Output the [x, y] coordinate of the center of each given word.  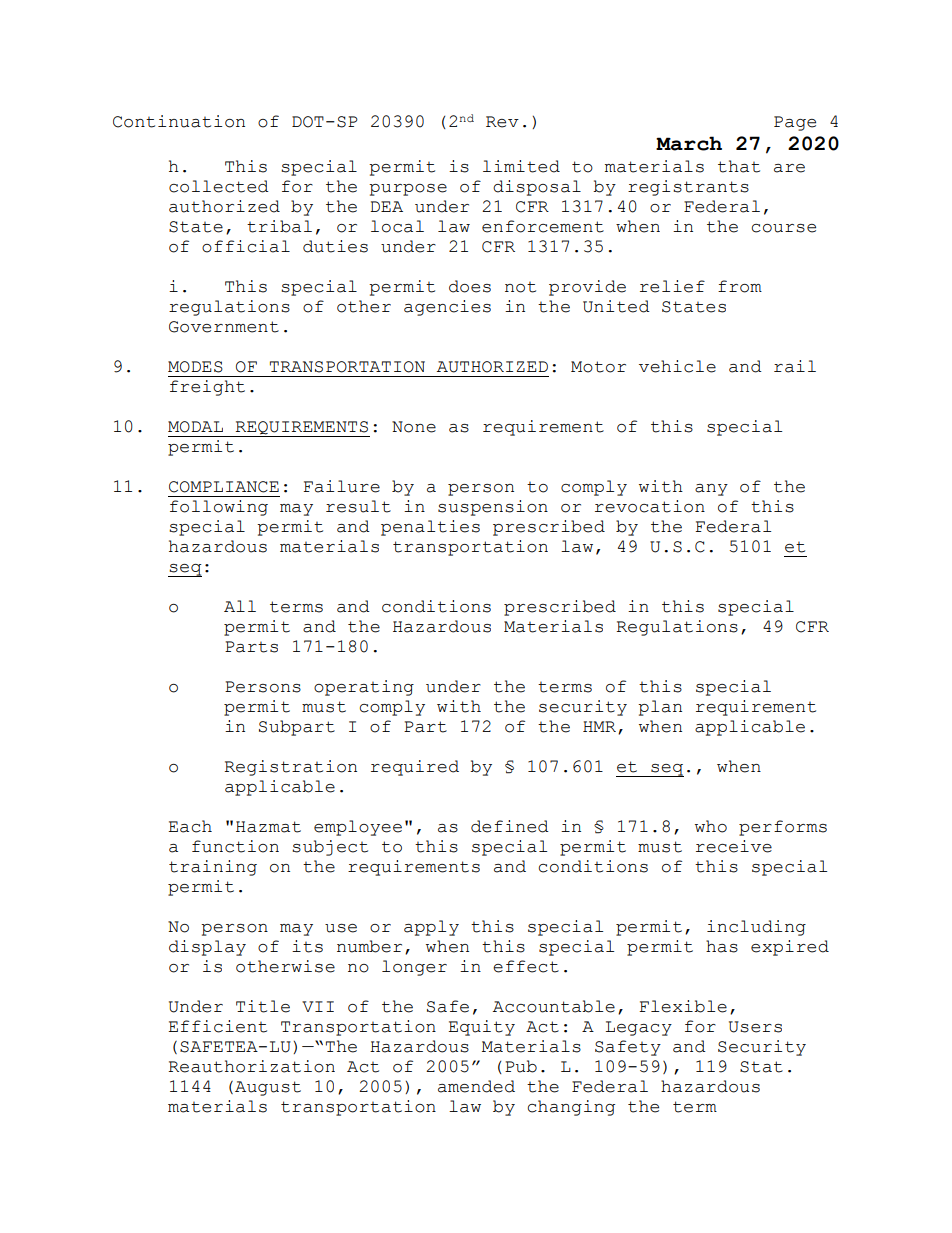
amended [476, 1086]
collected [219, 186]
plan [660, 708]
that [739, 166]
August [268, 1088]
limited [521, 166]
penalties [430, 528]
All [240, 606]
